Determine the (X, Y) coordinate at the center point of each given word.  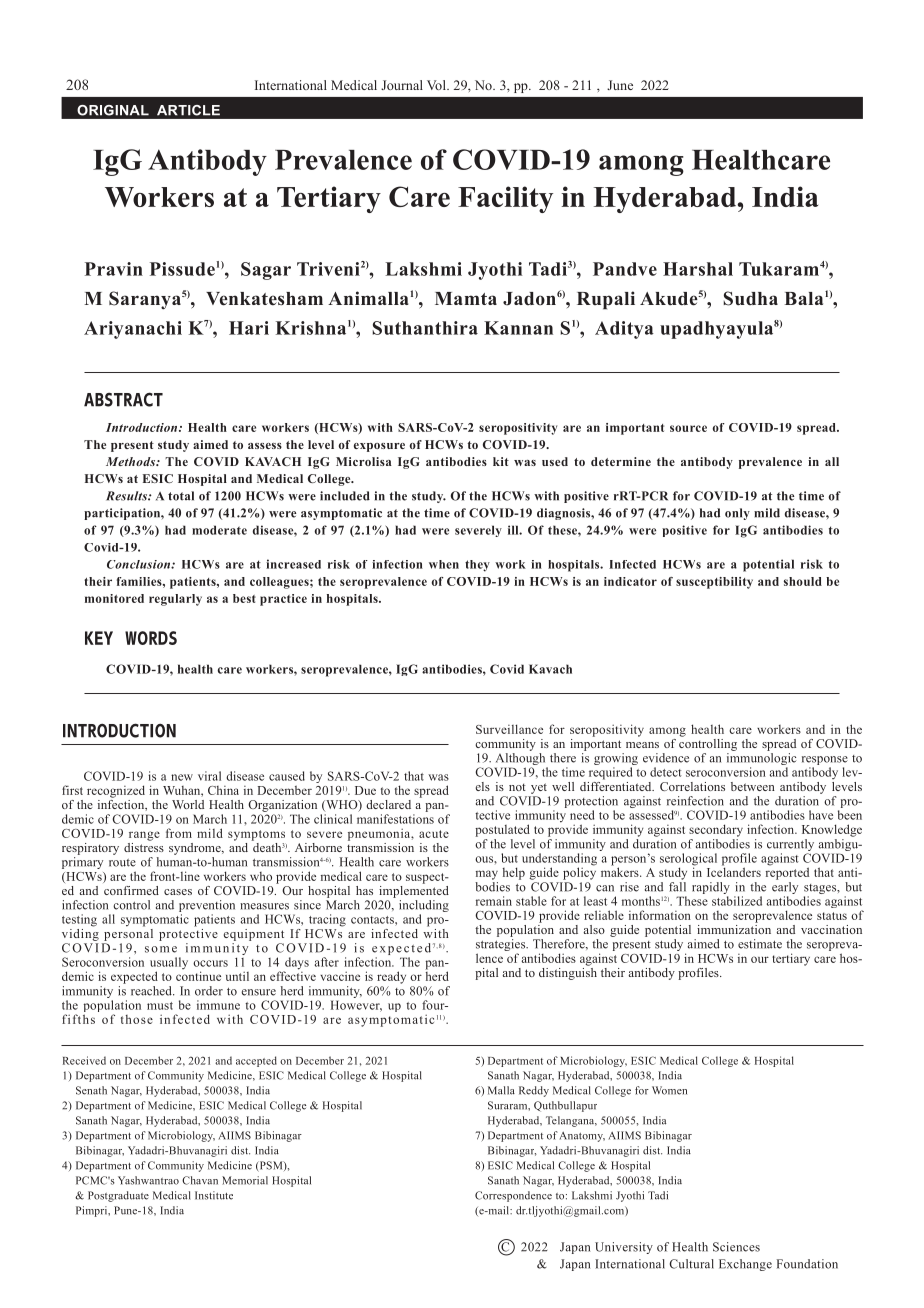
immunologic (761, 760)
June (620, 85)
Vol (437, 85)
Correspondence (513, 1196)
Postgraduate (118, 1196)
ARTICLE (188, 110)
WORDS (151, 638)
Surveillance (509, 729)
